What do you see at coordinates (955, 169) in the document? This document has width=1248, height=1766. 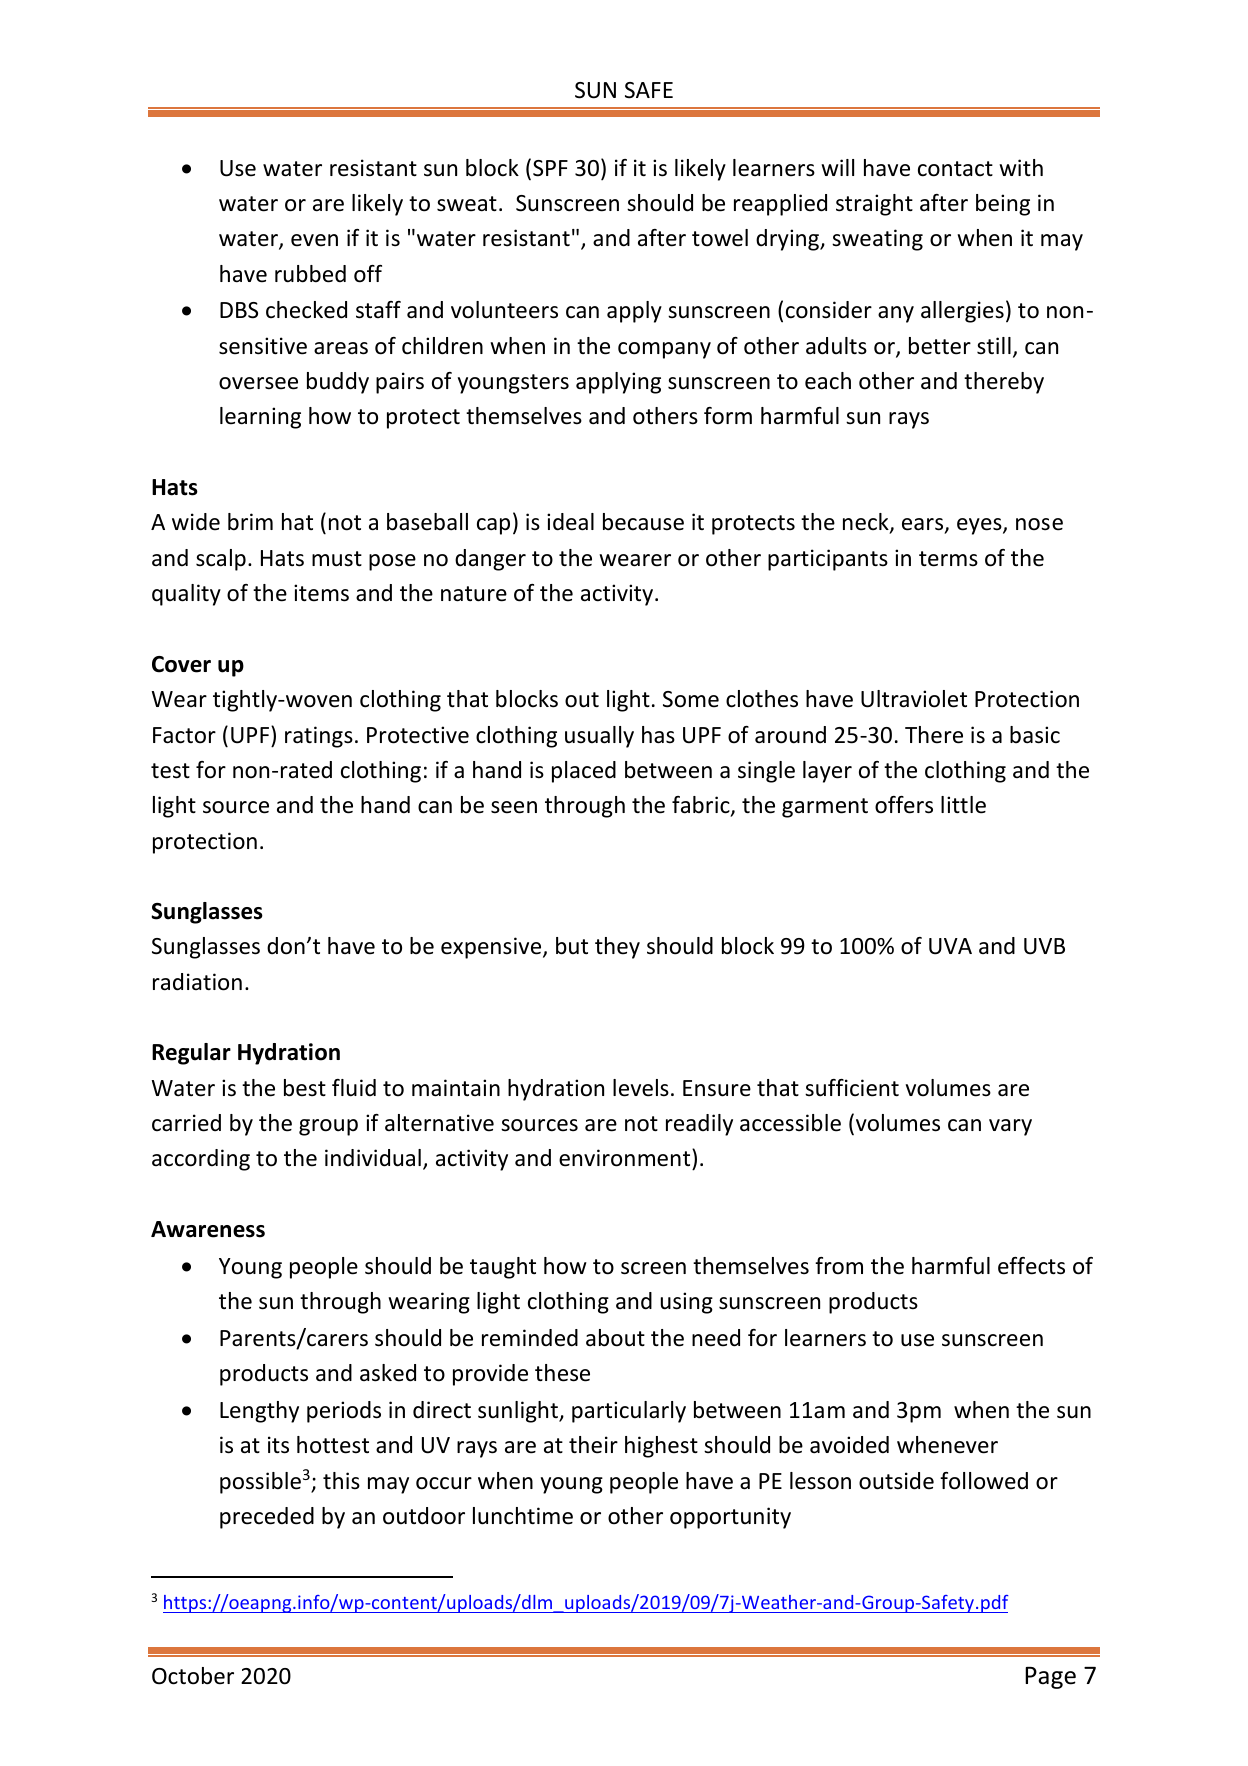 I see `contact` at bounding box center [955, 169].
